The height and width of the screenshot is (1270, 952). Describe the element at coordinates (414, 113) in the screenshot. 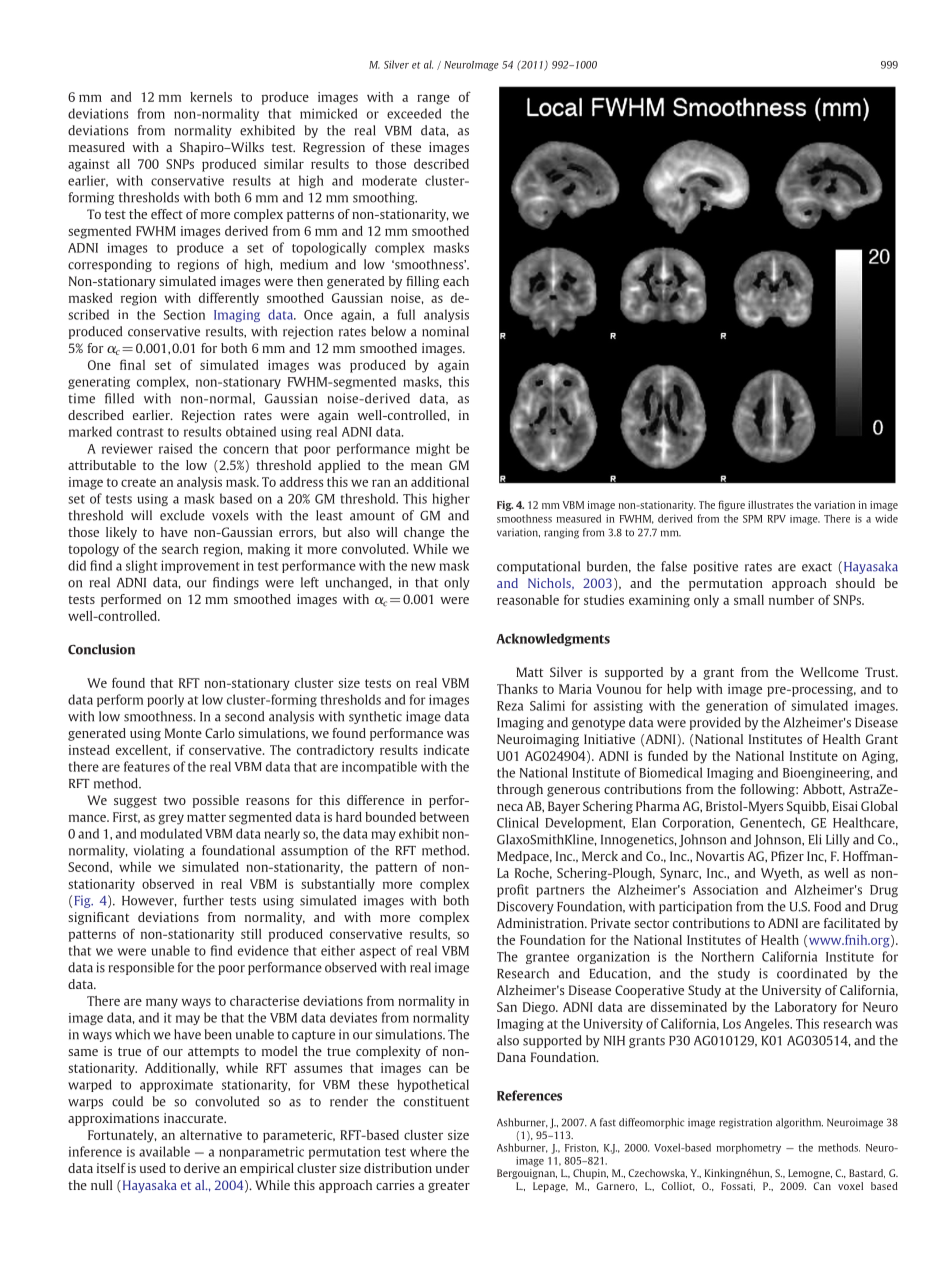

I see `exceeded` at that location.
